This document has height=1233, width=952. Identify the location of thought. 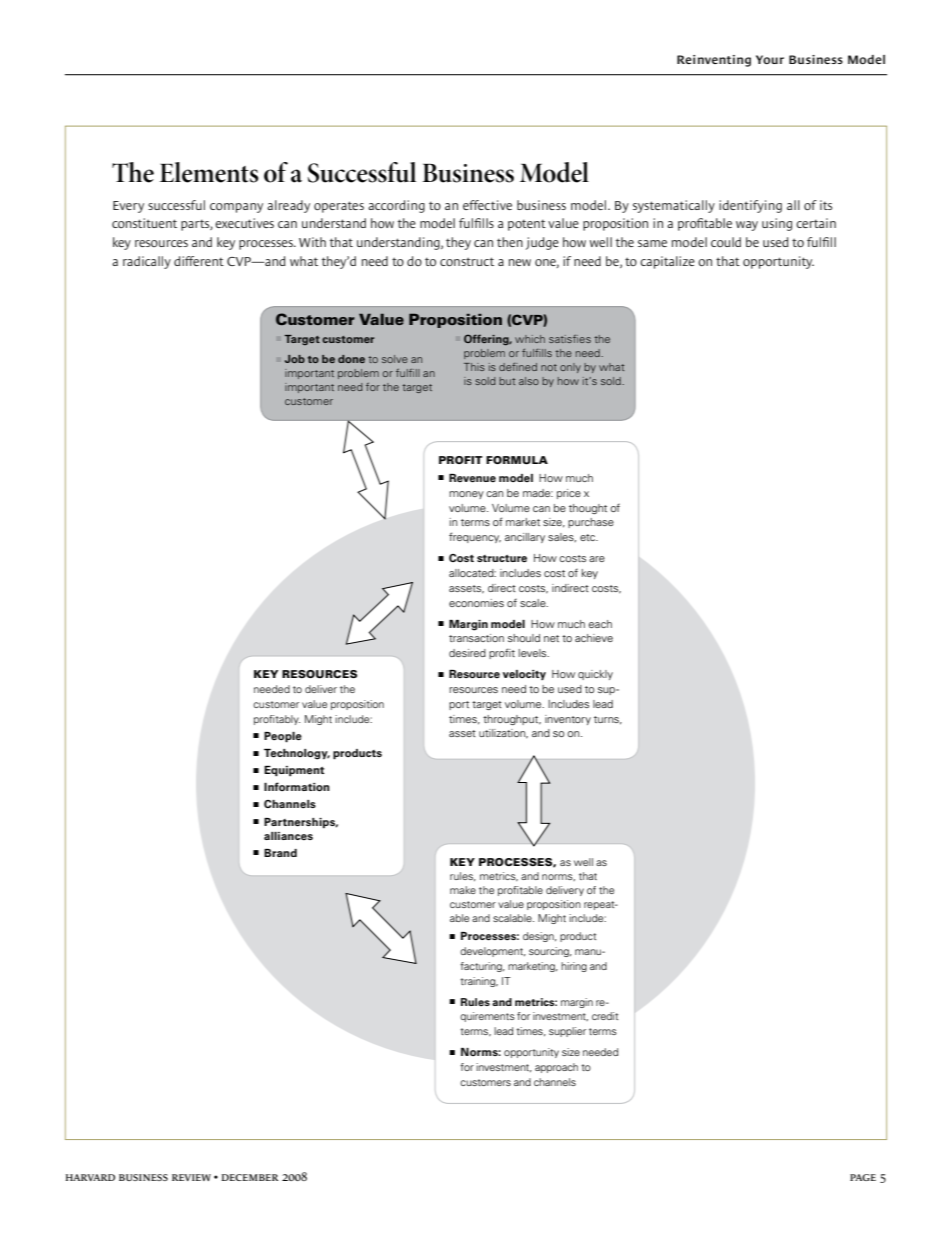
(588, 509).
